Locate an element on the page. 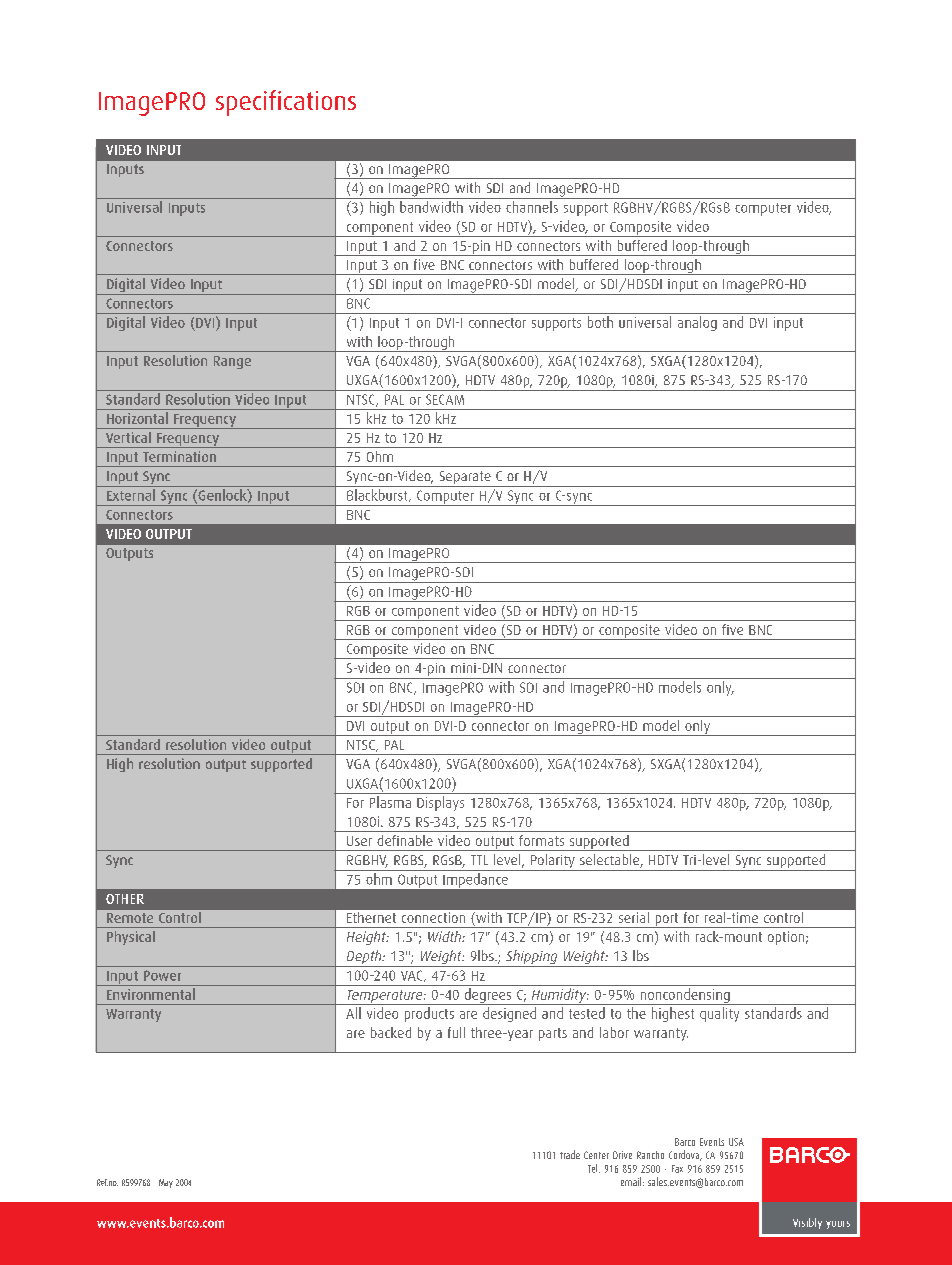  both is located at coordinates (600, 322).
